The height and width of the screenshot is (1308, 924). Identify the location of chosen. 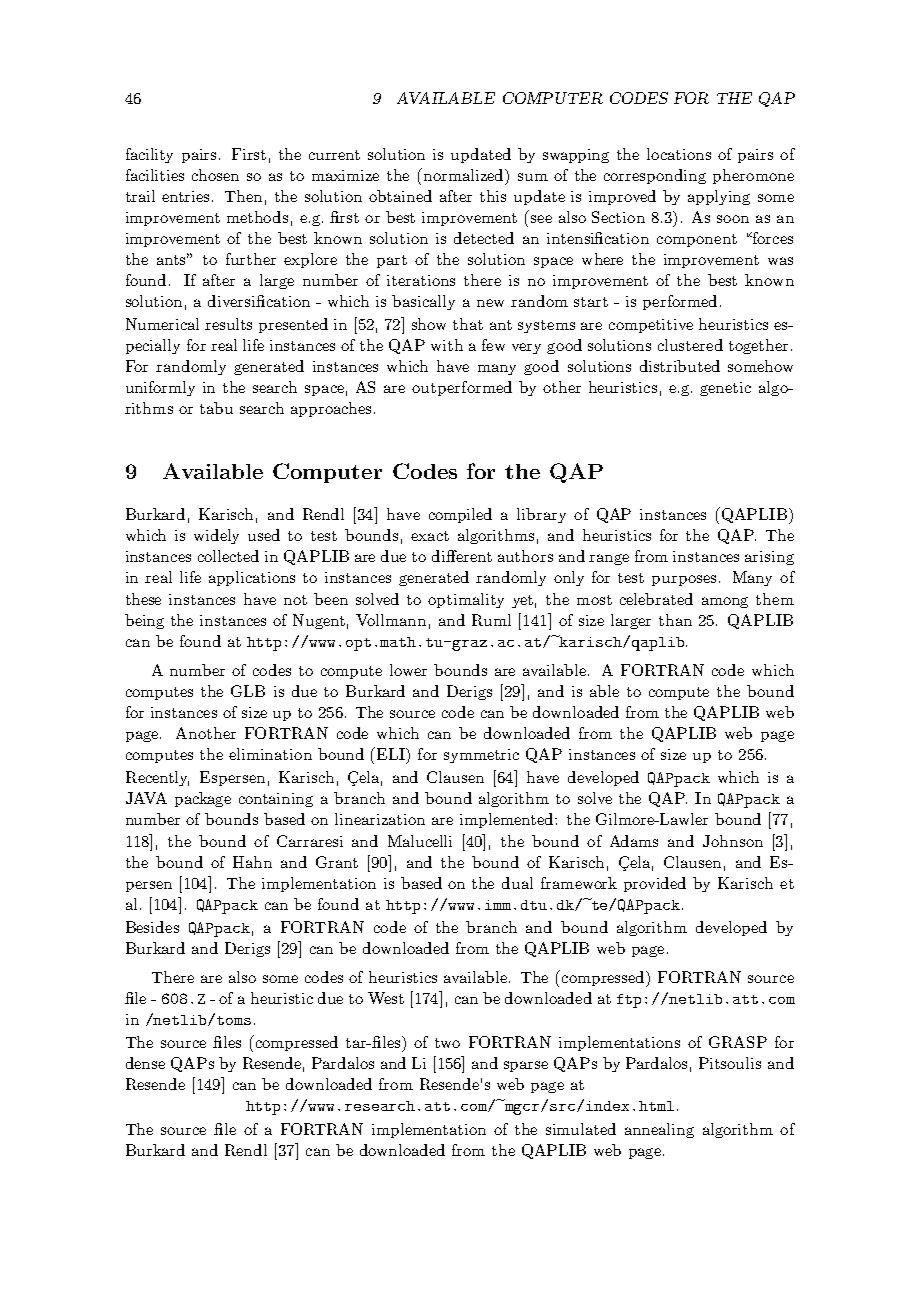
(215, 175).
